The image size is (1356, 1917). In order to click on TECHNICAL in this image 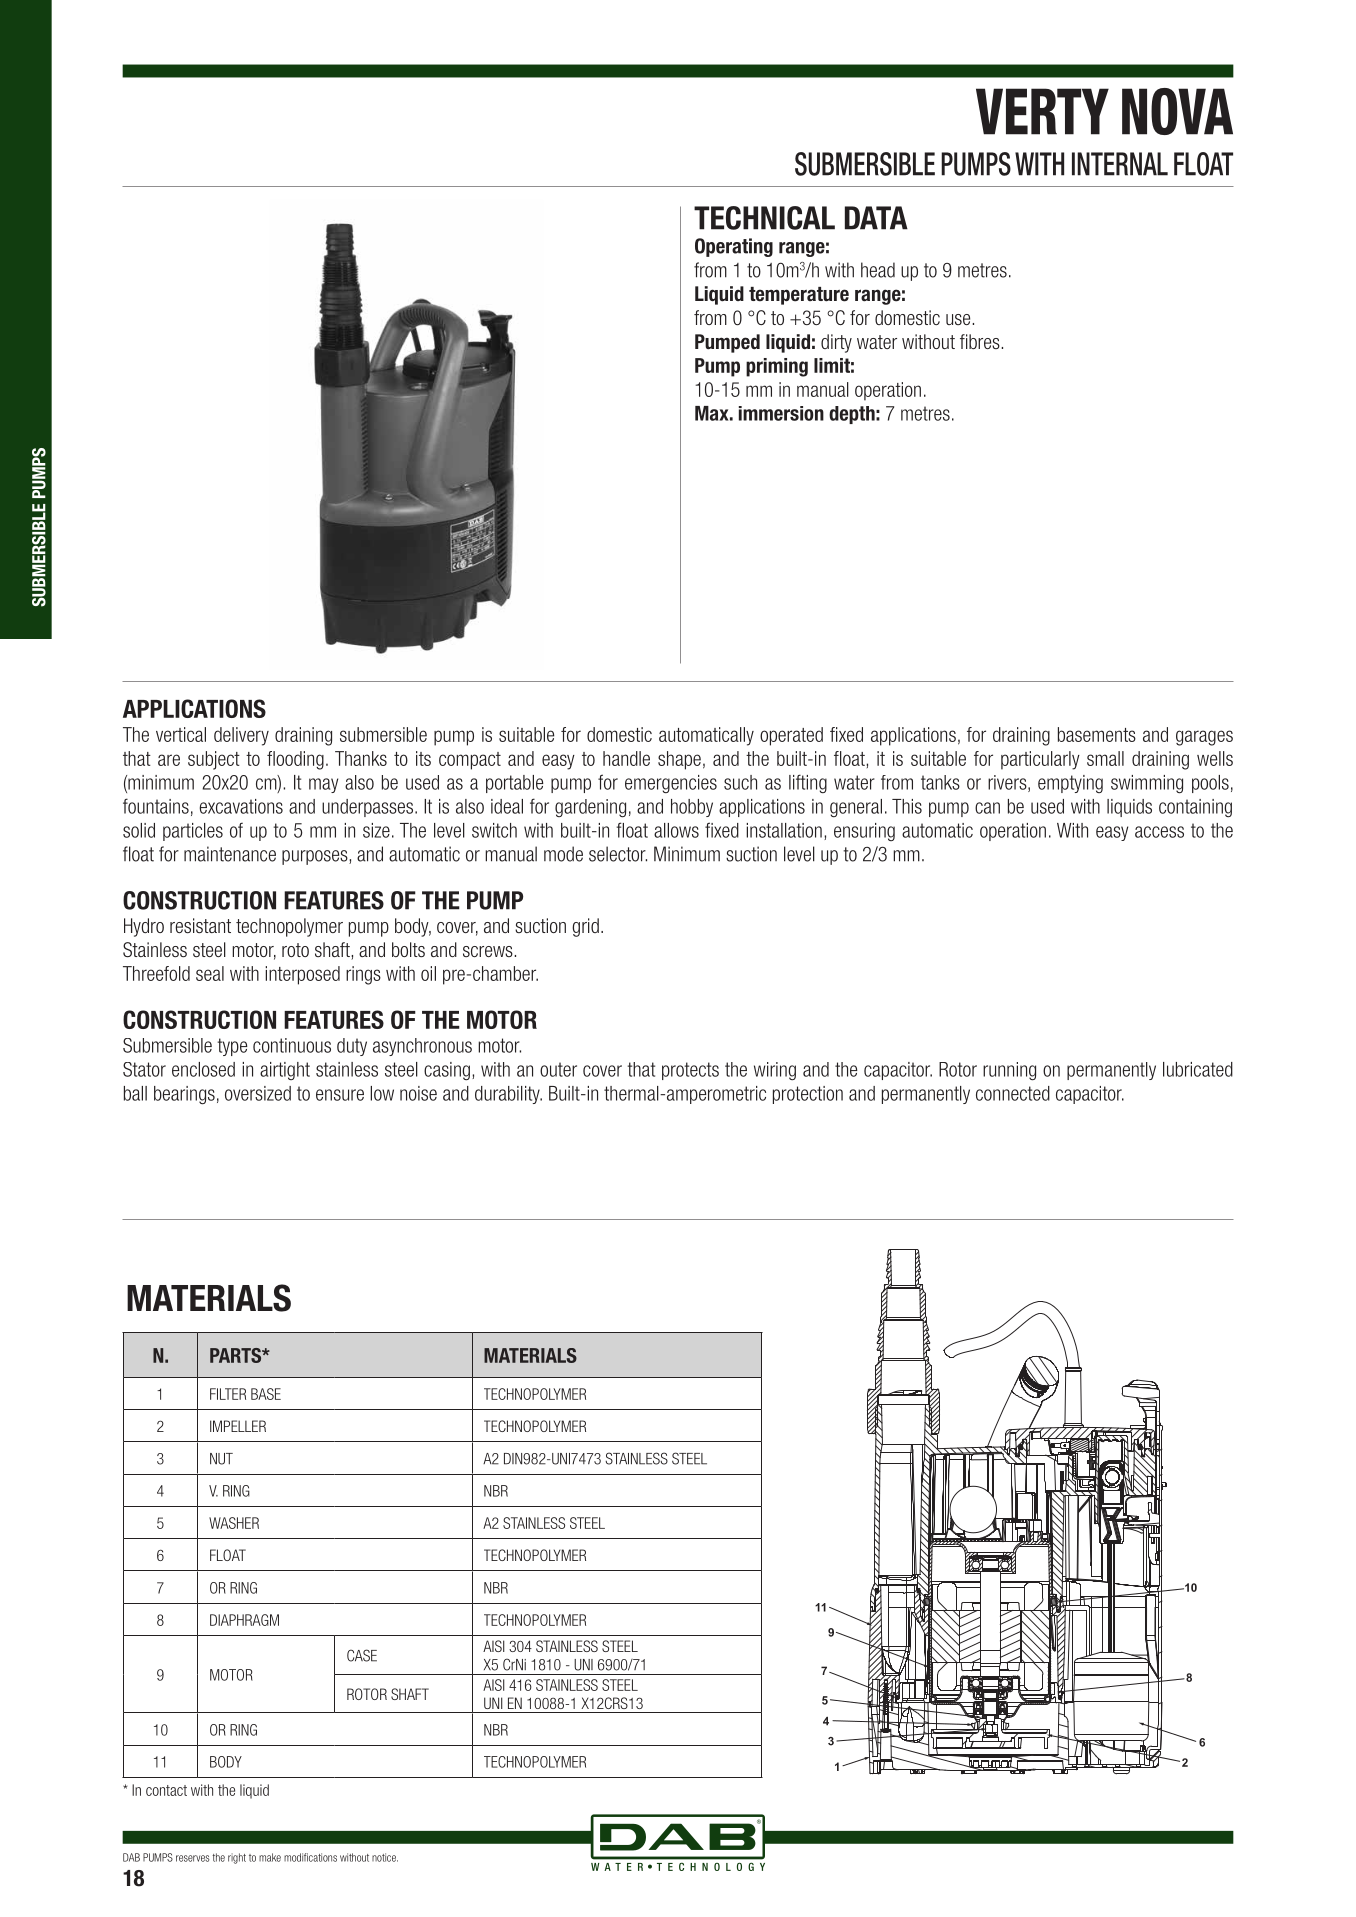, I will do `click(764, 218)`.
